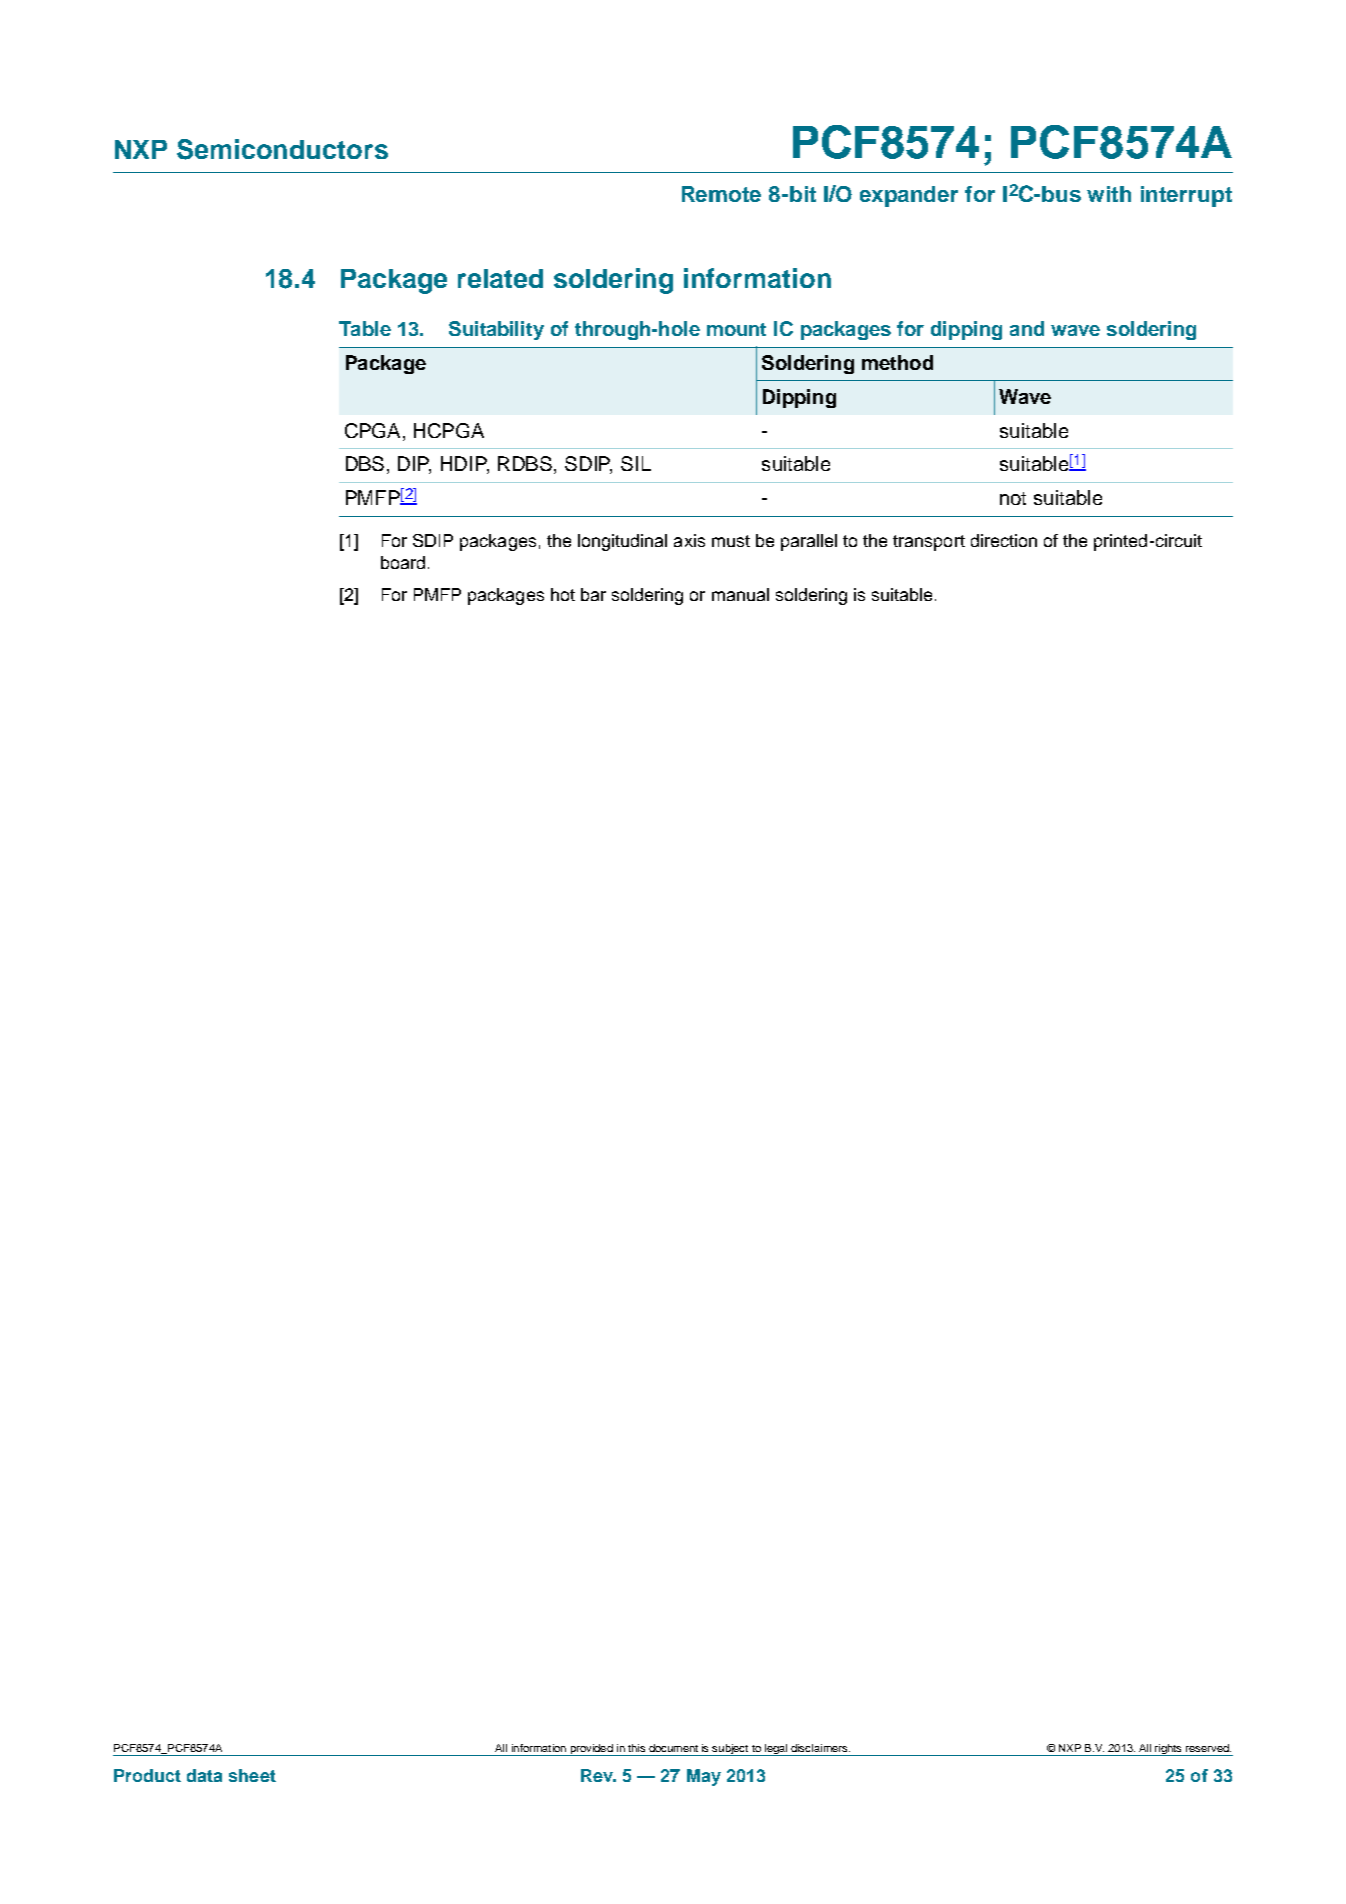 The width and height of the screenshot is (1346, 1904). I want to click on direction, so click(1004, 540).
